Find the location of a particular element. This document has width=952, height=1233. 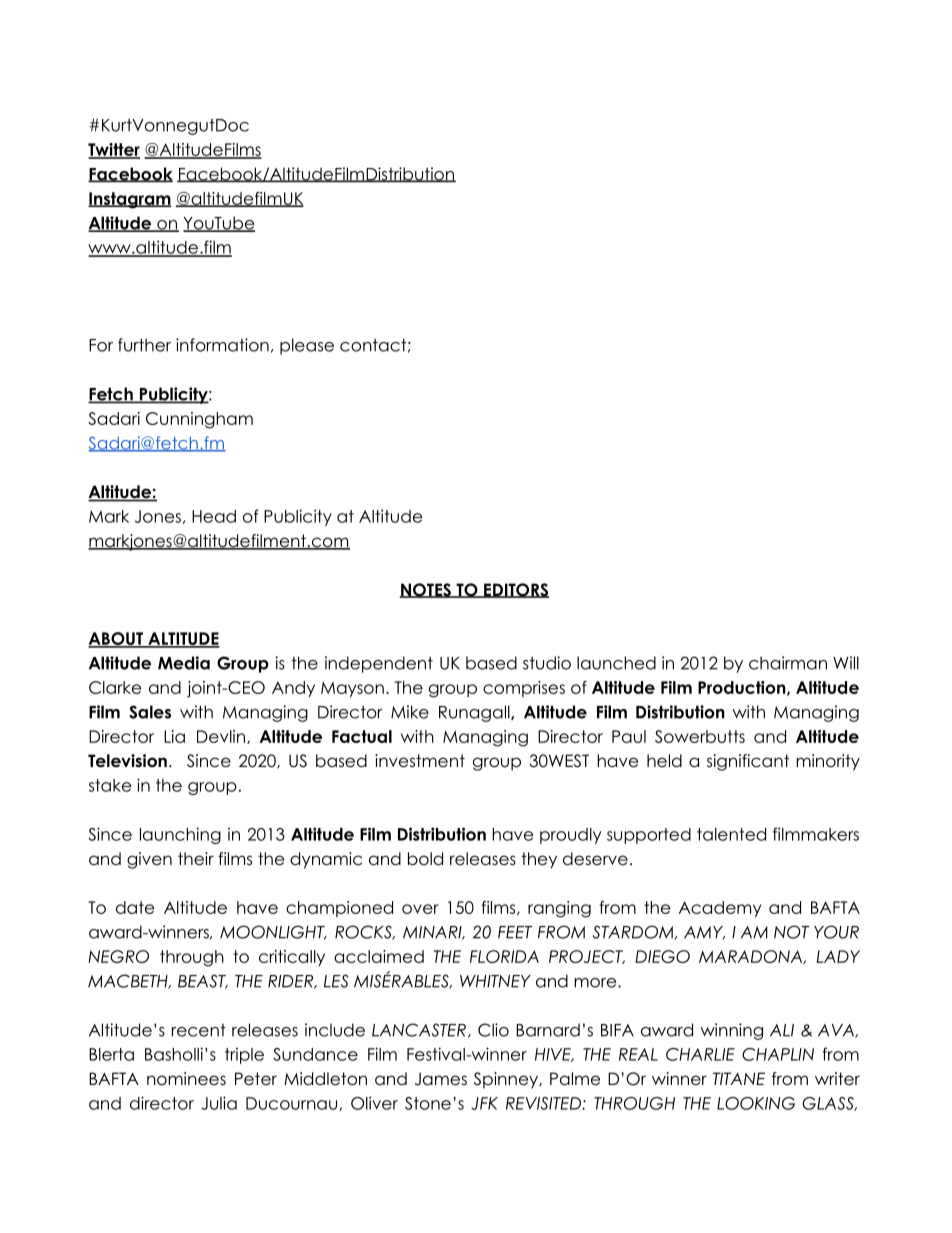

EDITORS is located at coordinates (515, 590).
